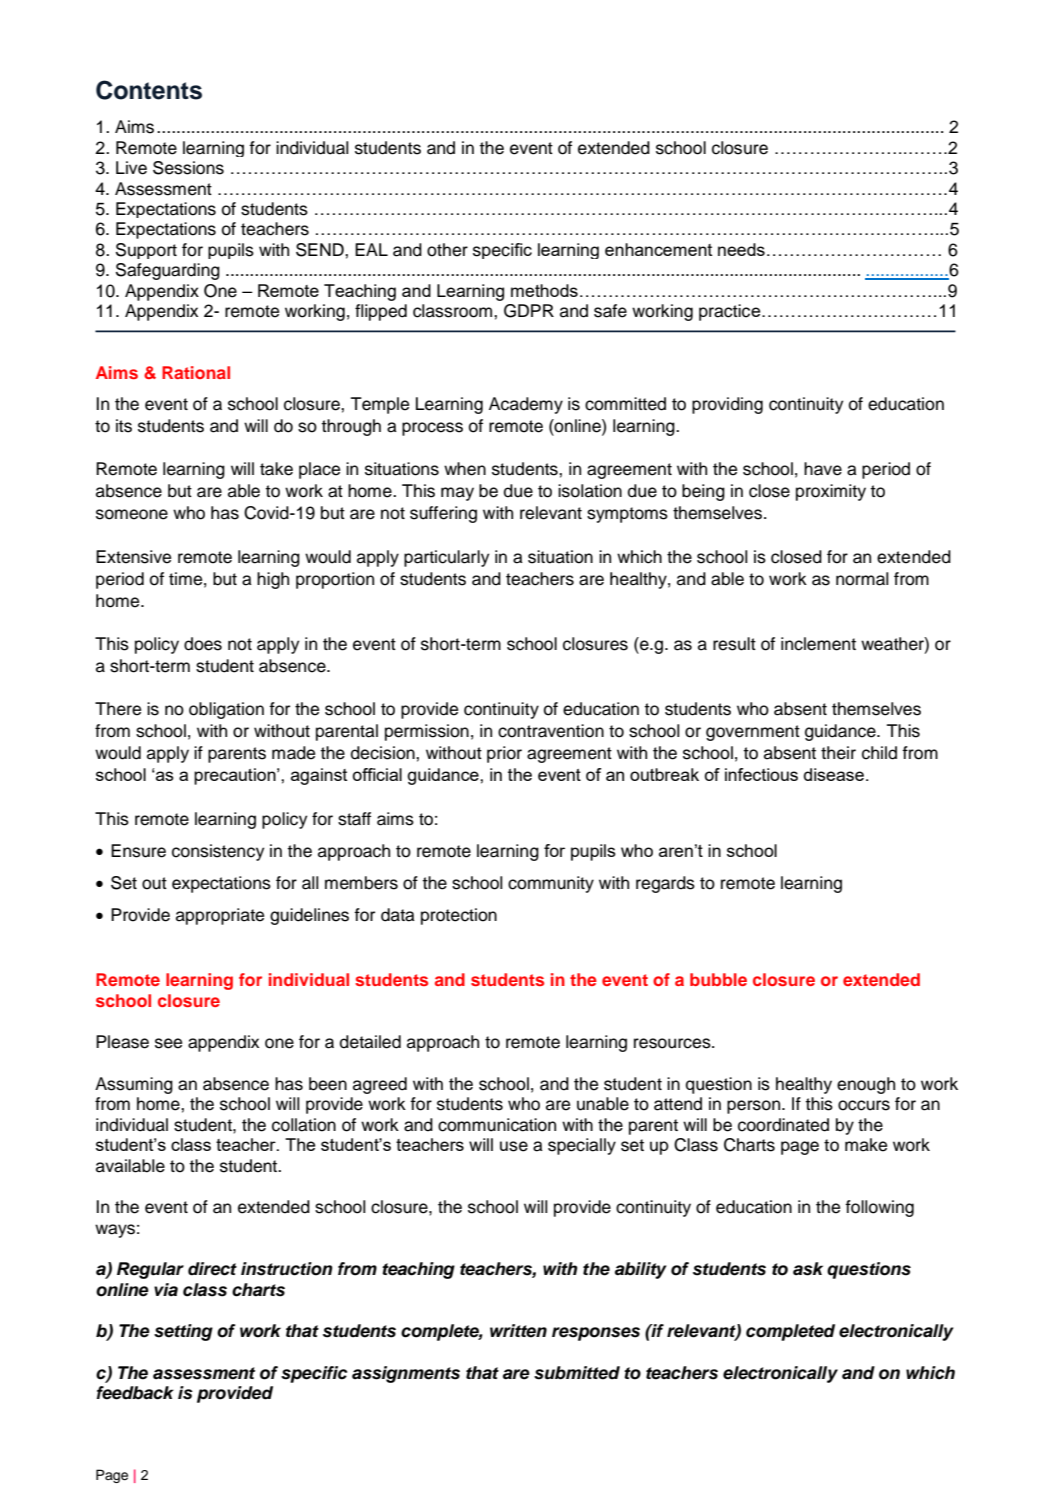 This screenshot has width=1055, height=1493. What do you see at coordinates (188, 168) in the screenshot?
I see `Sessions` at bounding box center [188, 168].
